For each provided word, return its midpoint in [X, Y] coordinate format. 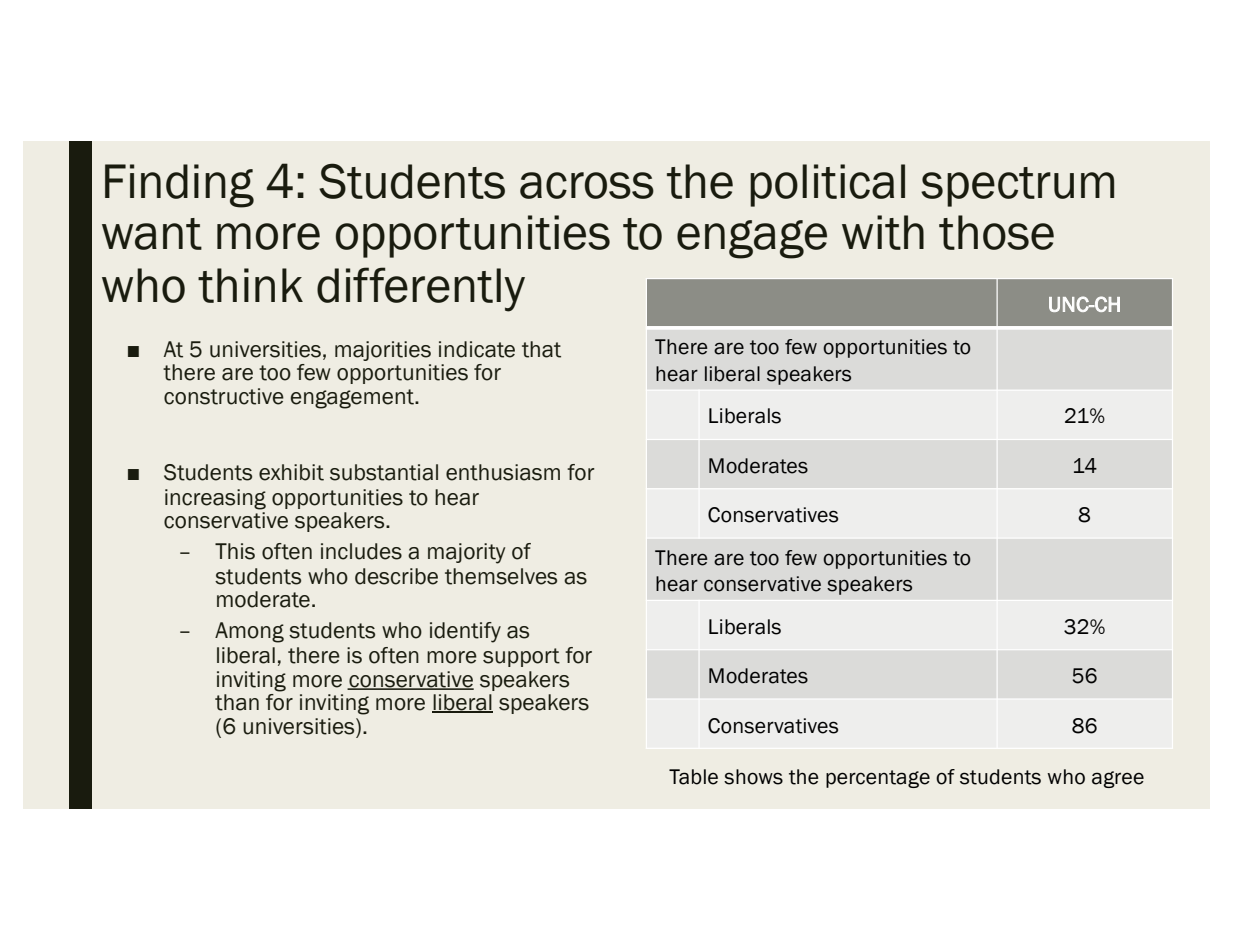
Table [693, 777]
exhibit [291, 472]
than [237, 702]
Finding [179, 186]
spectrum [1017, 187]
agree [1118, 779]
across [587, 185]
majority [466, 553]
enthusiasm [503, 472]
